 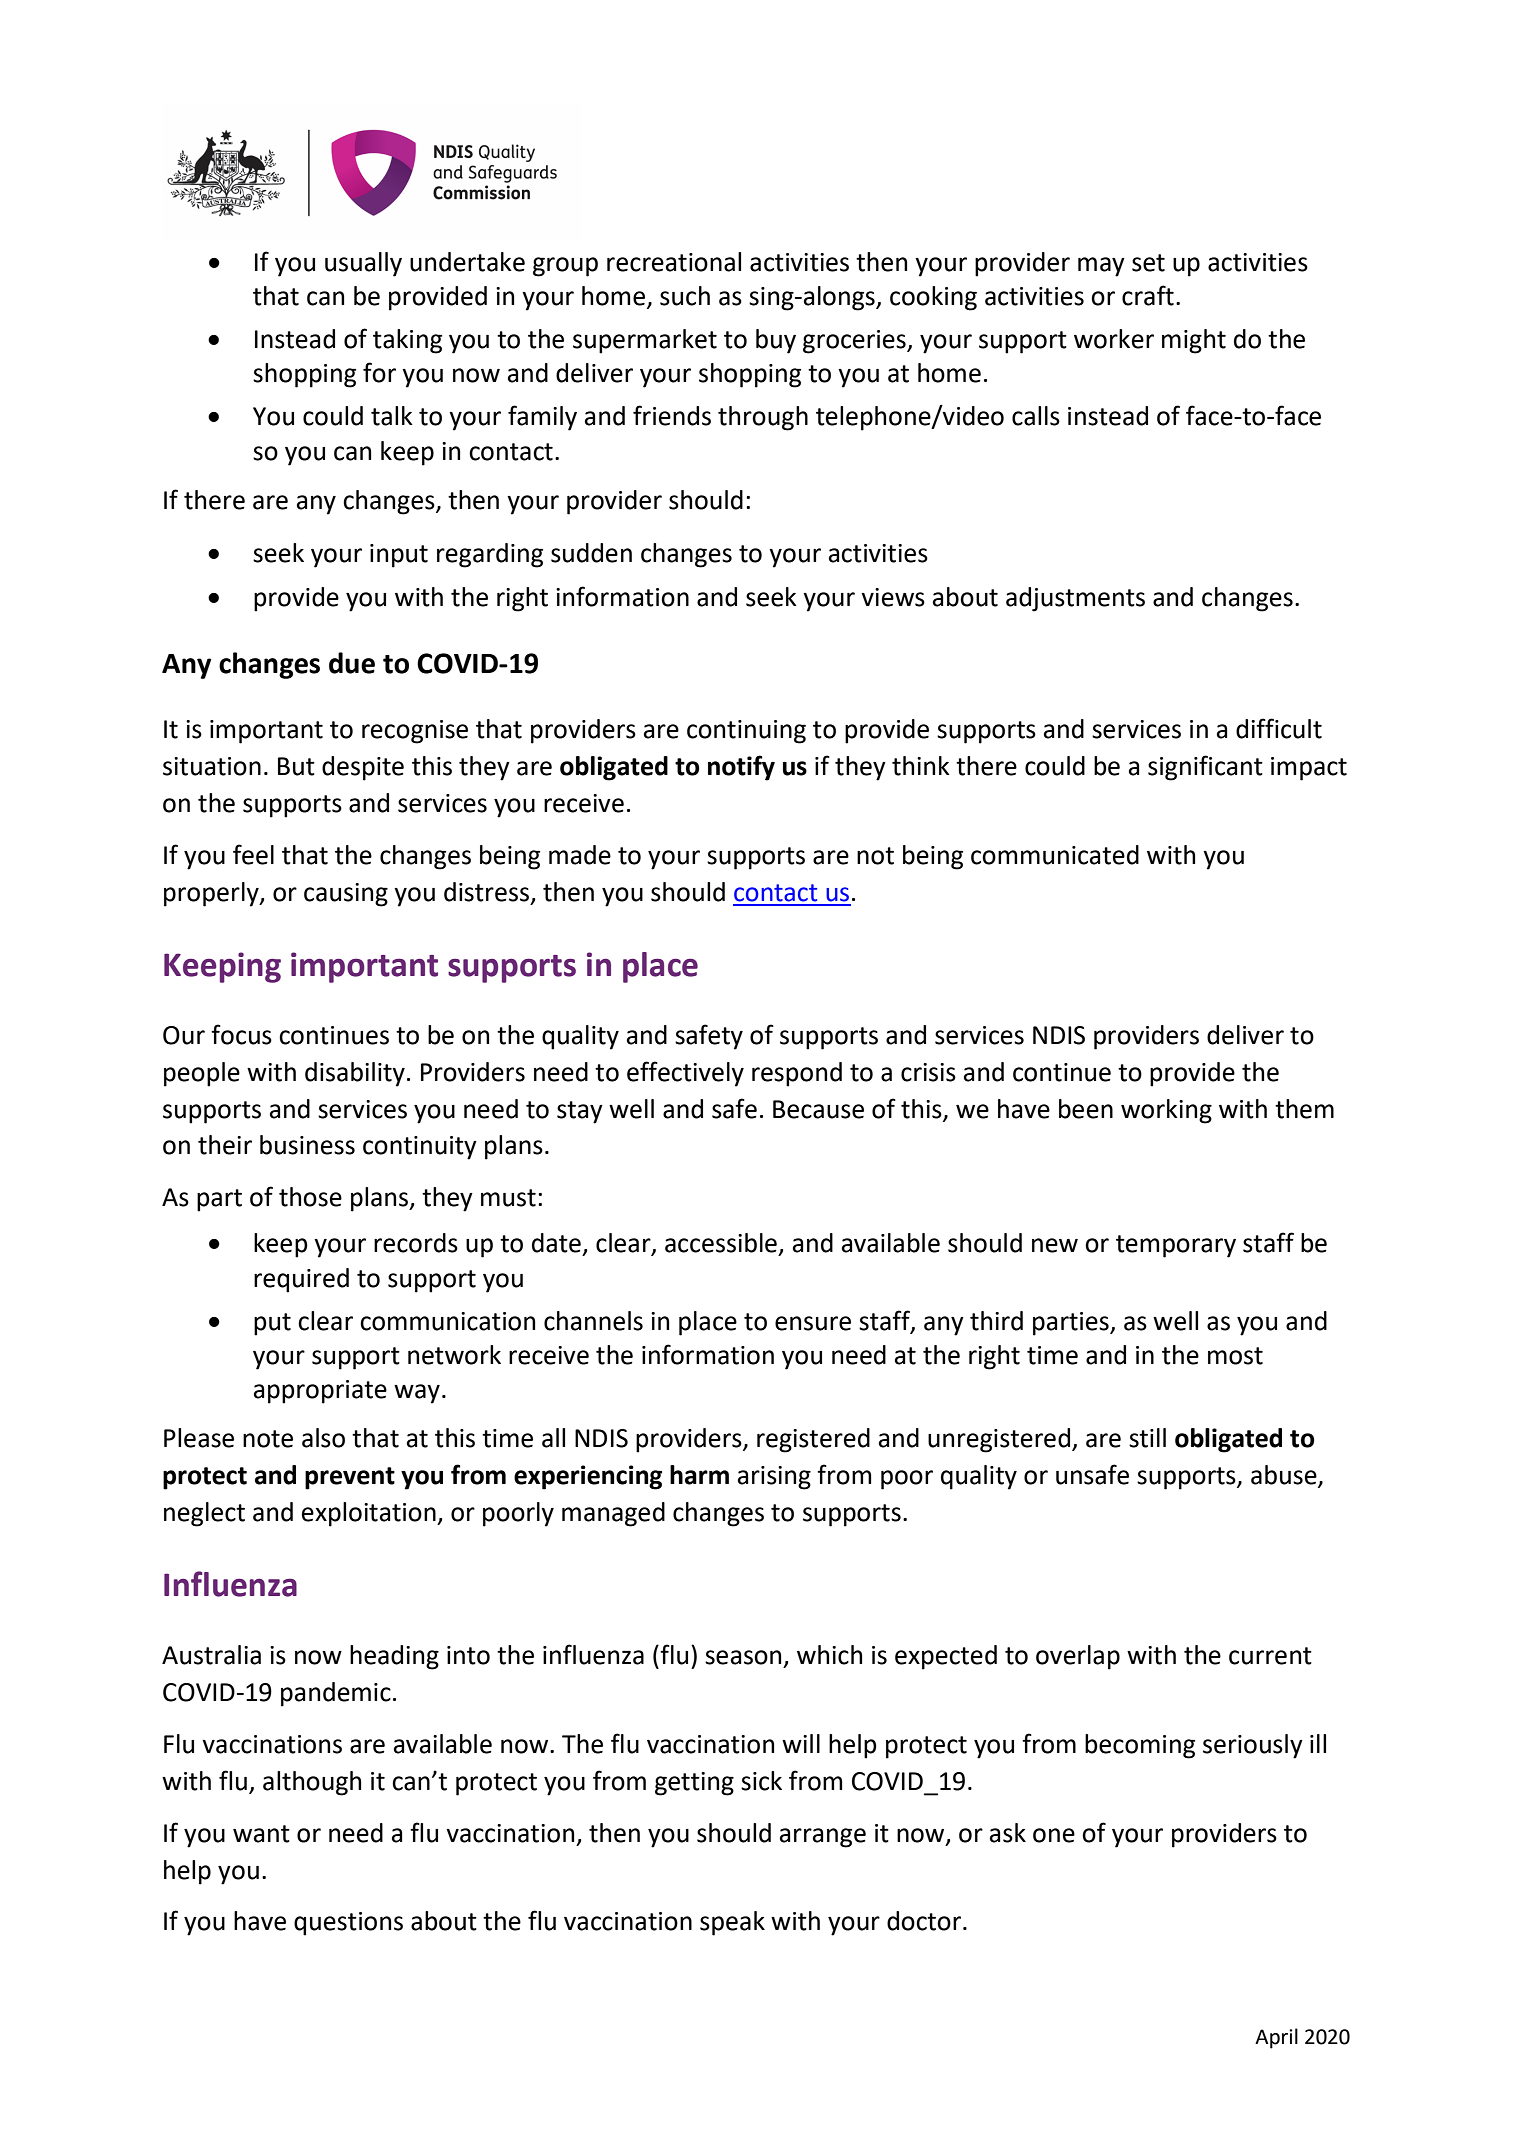 I want to click on speak, so click(x=732, y=1923).
